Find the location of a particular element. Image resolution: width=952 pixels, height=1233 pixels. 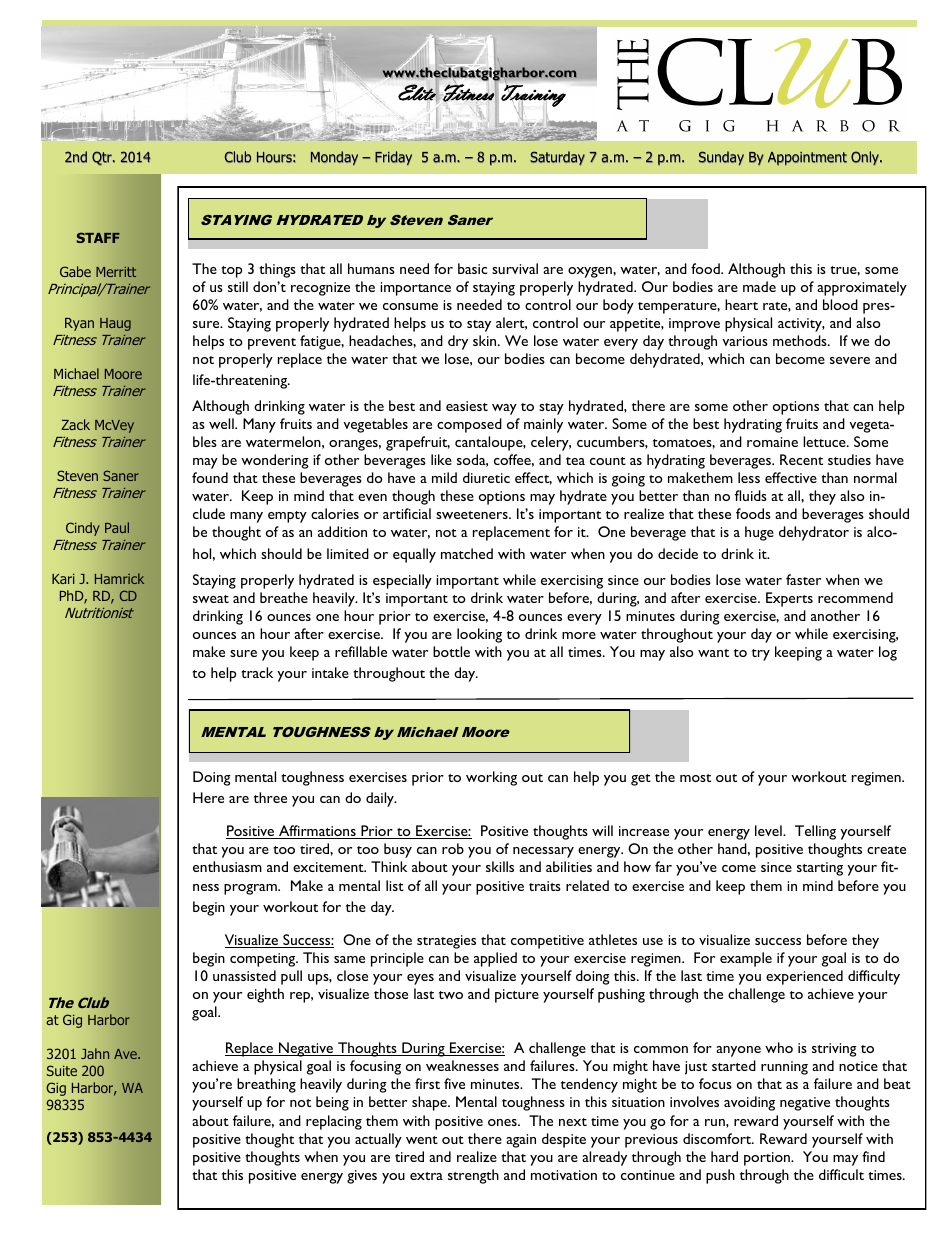

breathing is located at coordinates (266, 1085).
